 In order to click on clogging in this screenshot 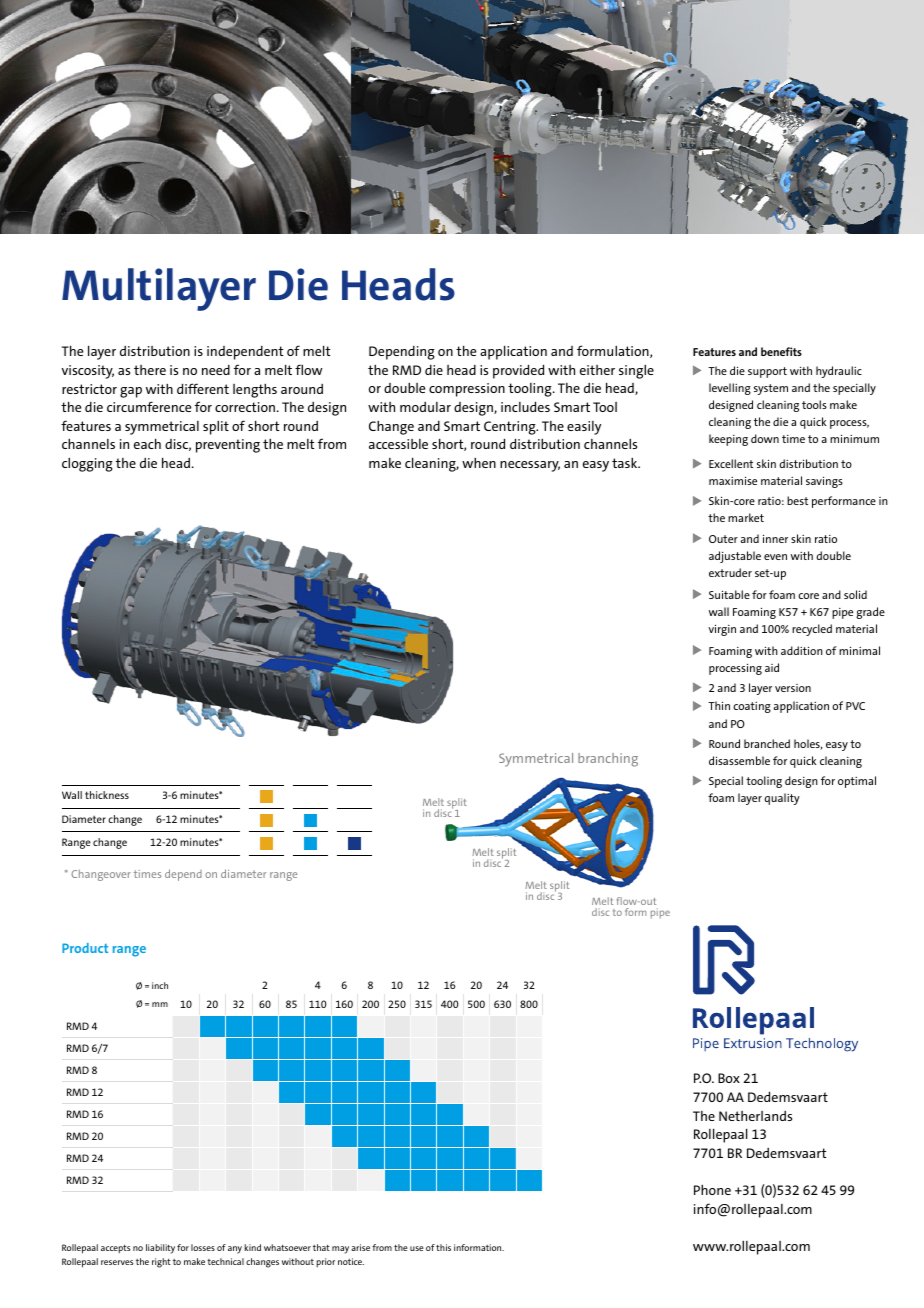, I will do `click(87, 464)`.
